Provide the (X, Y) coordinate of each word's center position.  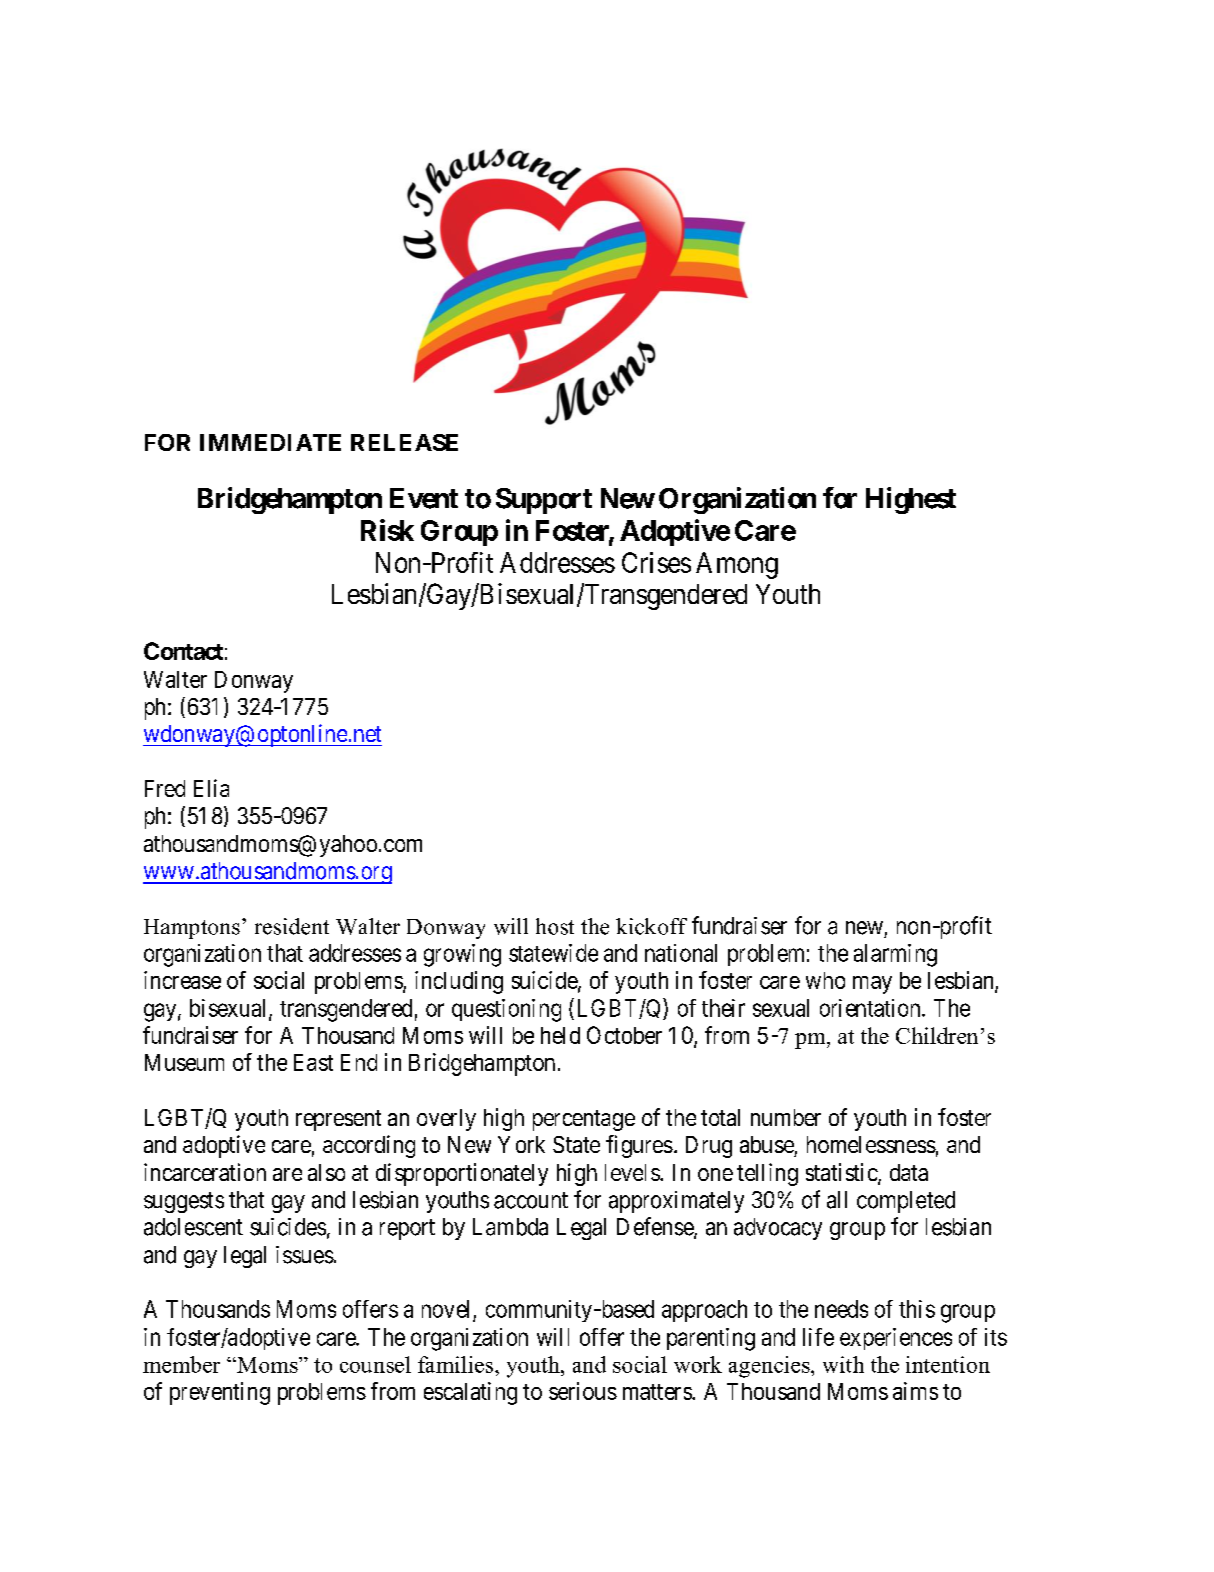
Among (737, 565)
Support (544, 501)
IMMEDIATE (270, 442)
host (555, 926)
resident (292, 926)
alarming (895, 955)
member (181, 1364)
